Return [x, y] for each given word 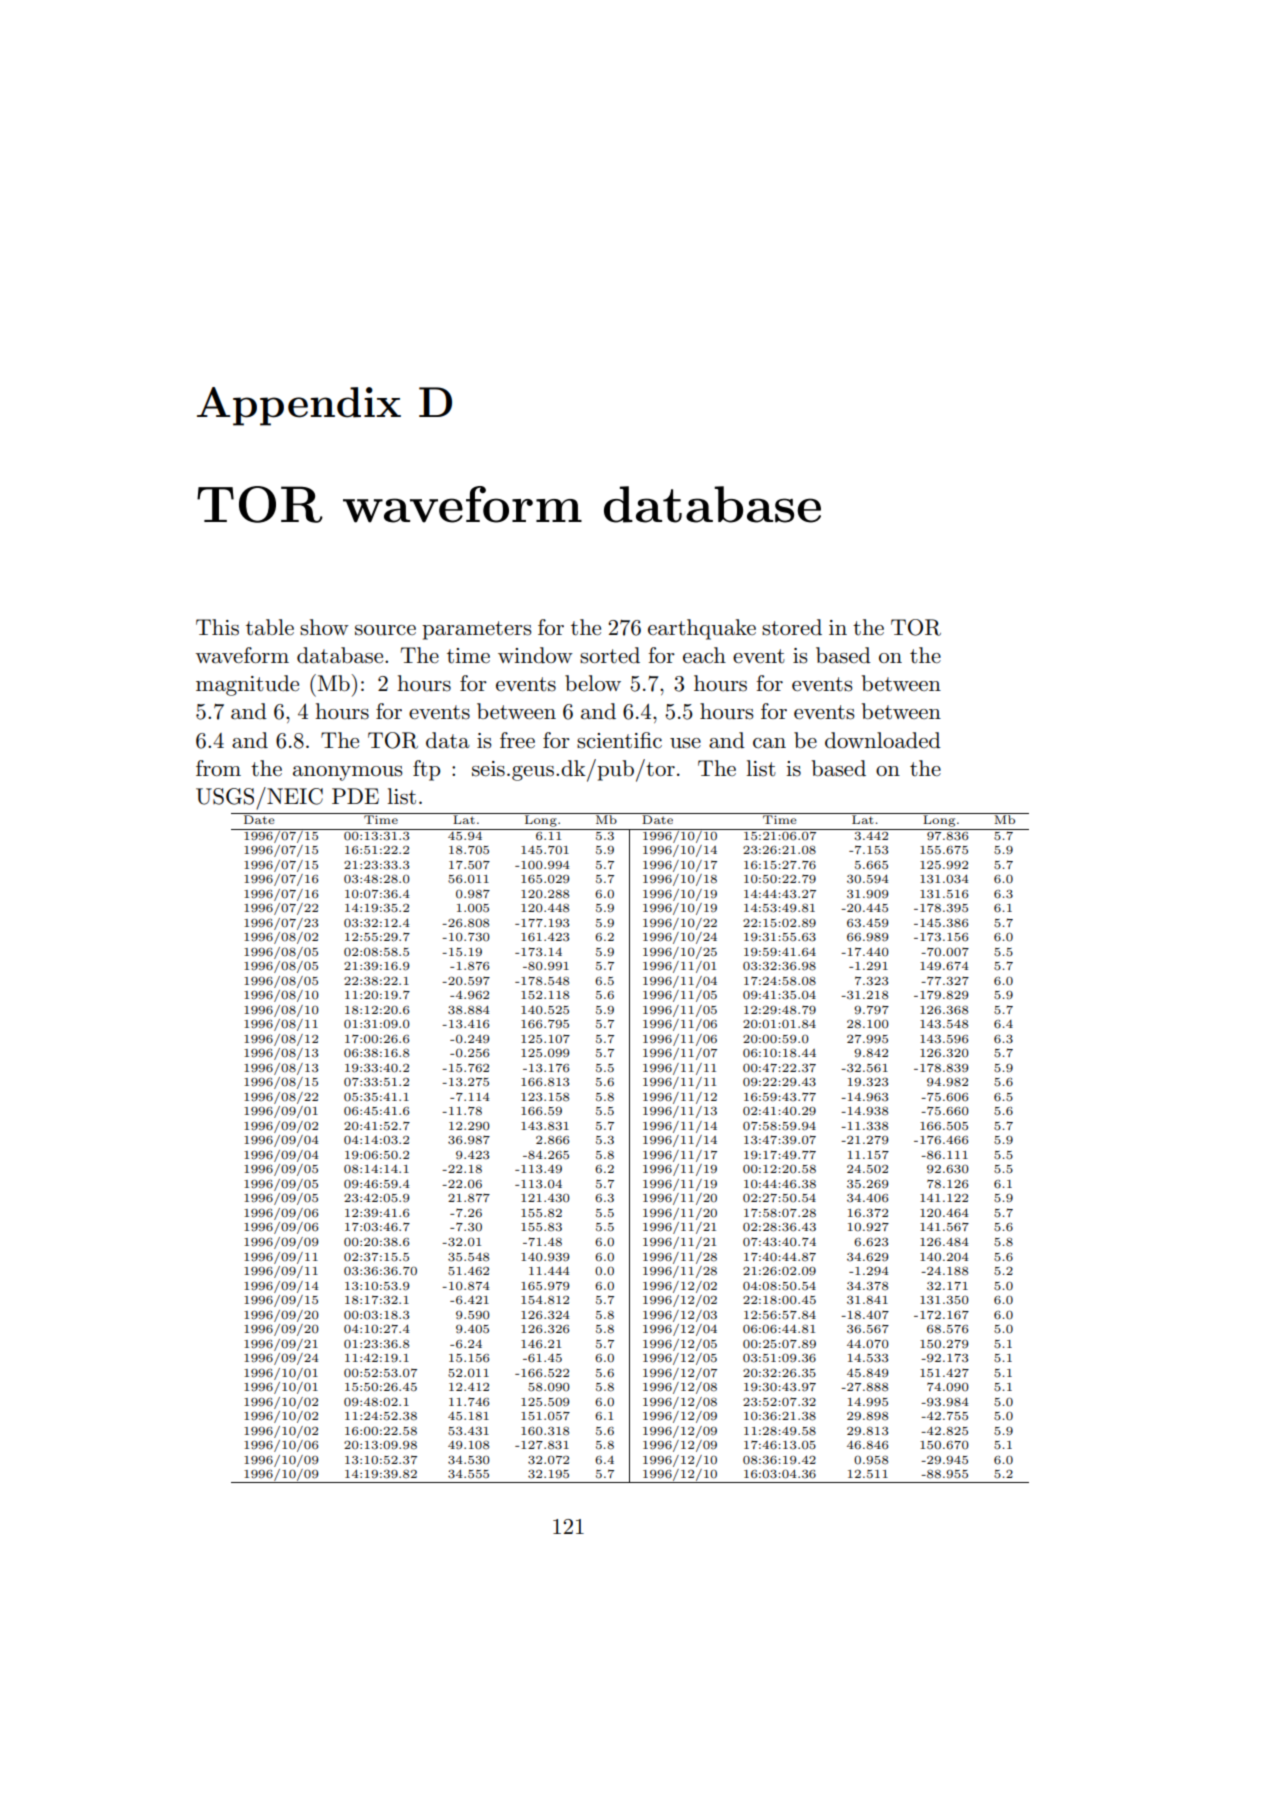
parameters [477, 630]
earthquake [702, 629]
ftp [427, 770]
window [535, 655]
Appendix [299, 406]
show [324, 627]
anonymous [348, 773]
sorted [610, 655]
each [704, 655]
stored [792, 627]
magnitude [247, 685]
